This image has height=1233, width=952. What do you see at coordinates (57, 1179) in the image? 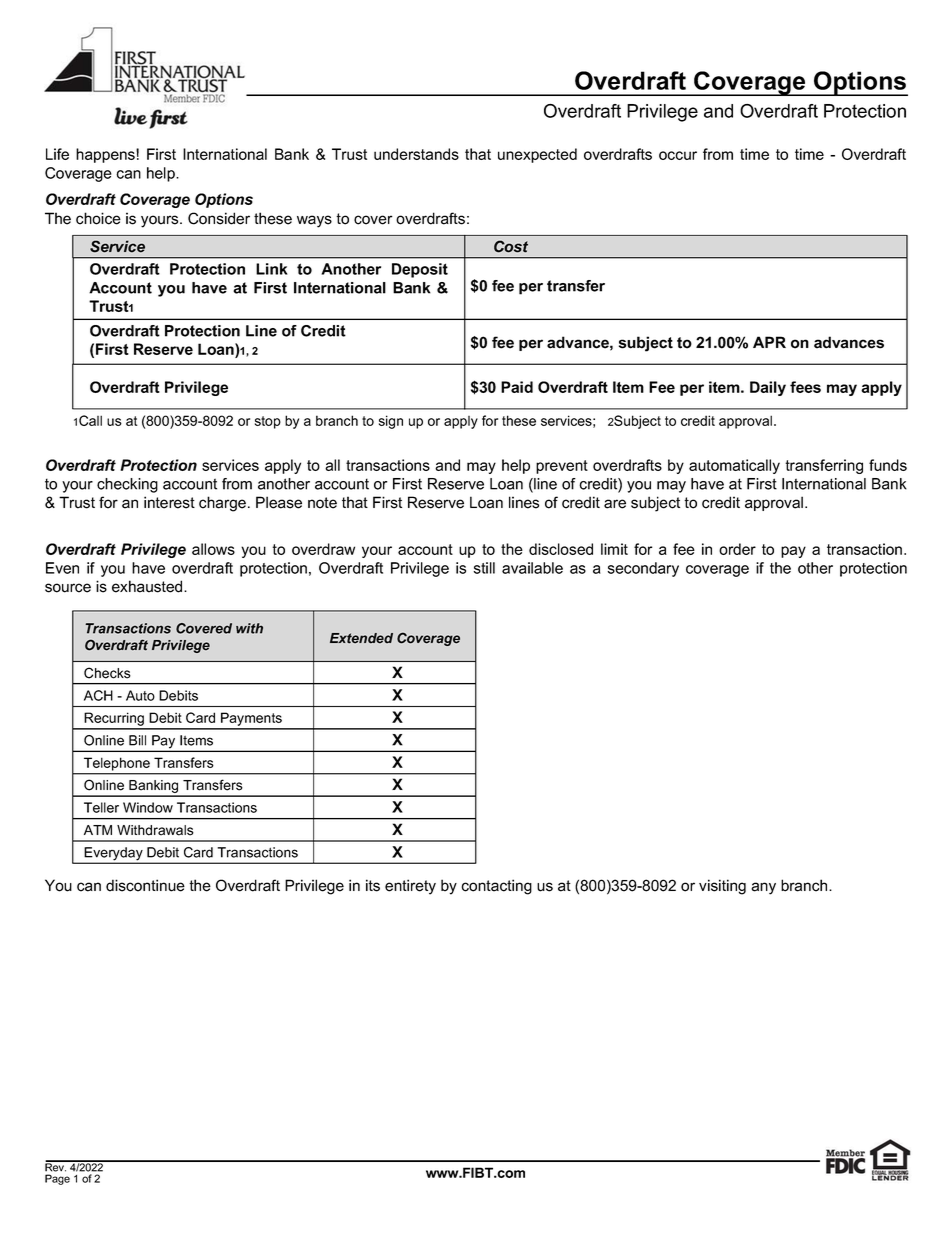
I see `Page` at bounding box center [57, 1179].
